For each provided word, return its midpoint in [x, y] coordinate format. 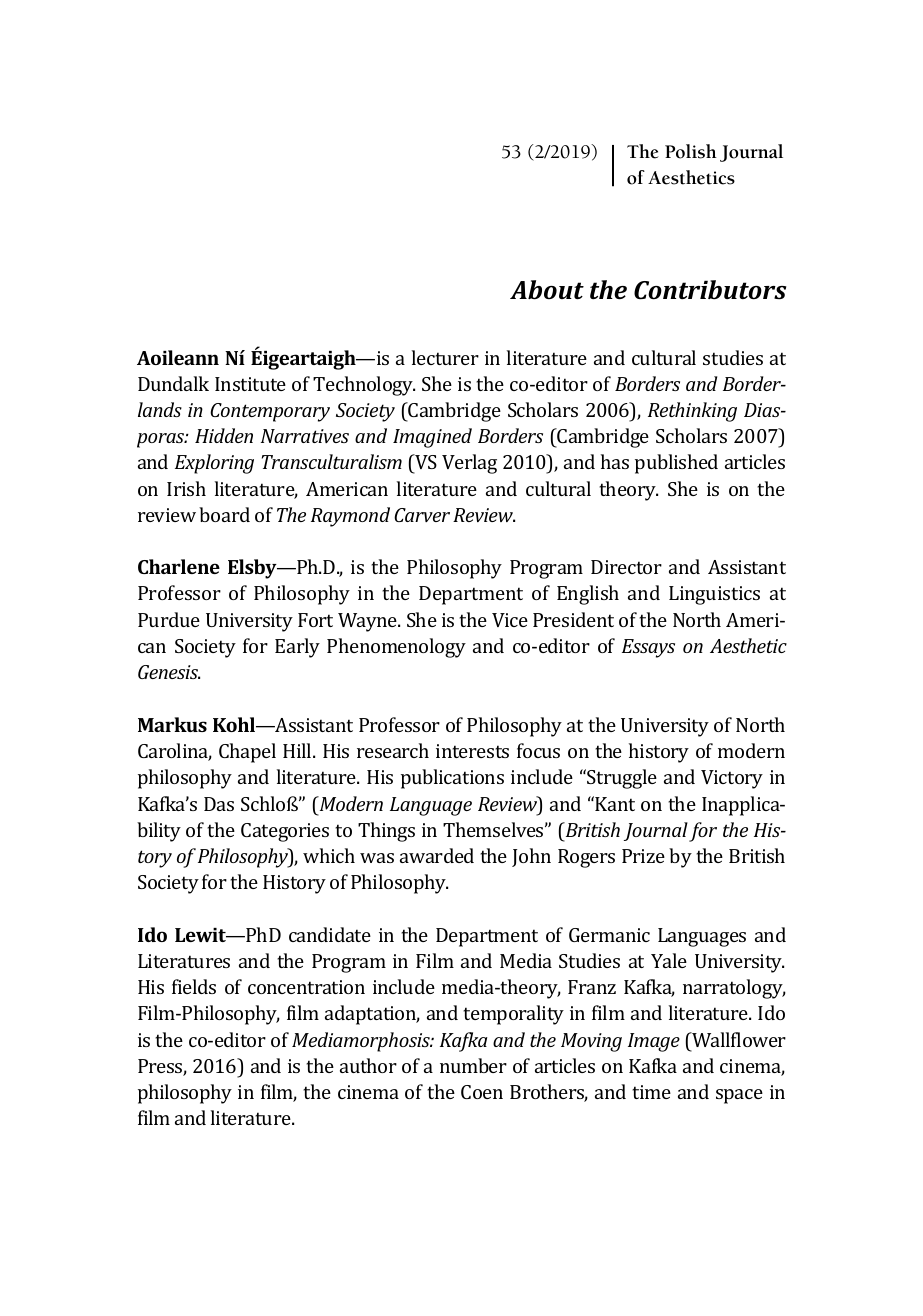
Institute [250, 384]
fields [194, 986]
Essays [648, 648]
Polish [691, 151]
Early [297, 648]
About [547, 290]
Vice [510, 620]
